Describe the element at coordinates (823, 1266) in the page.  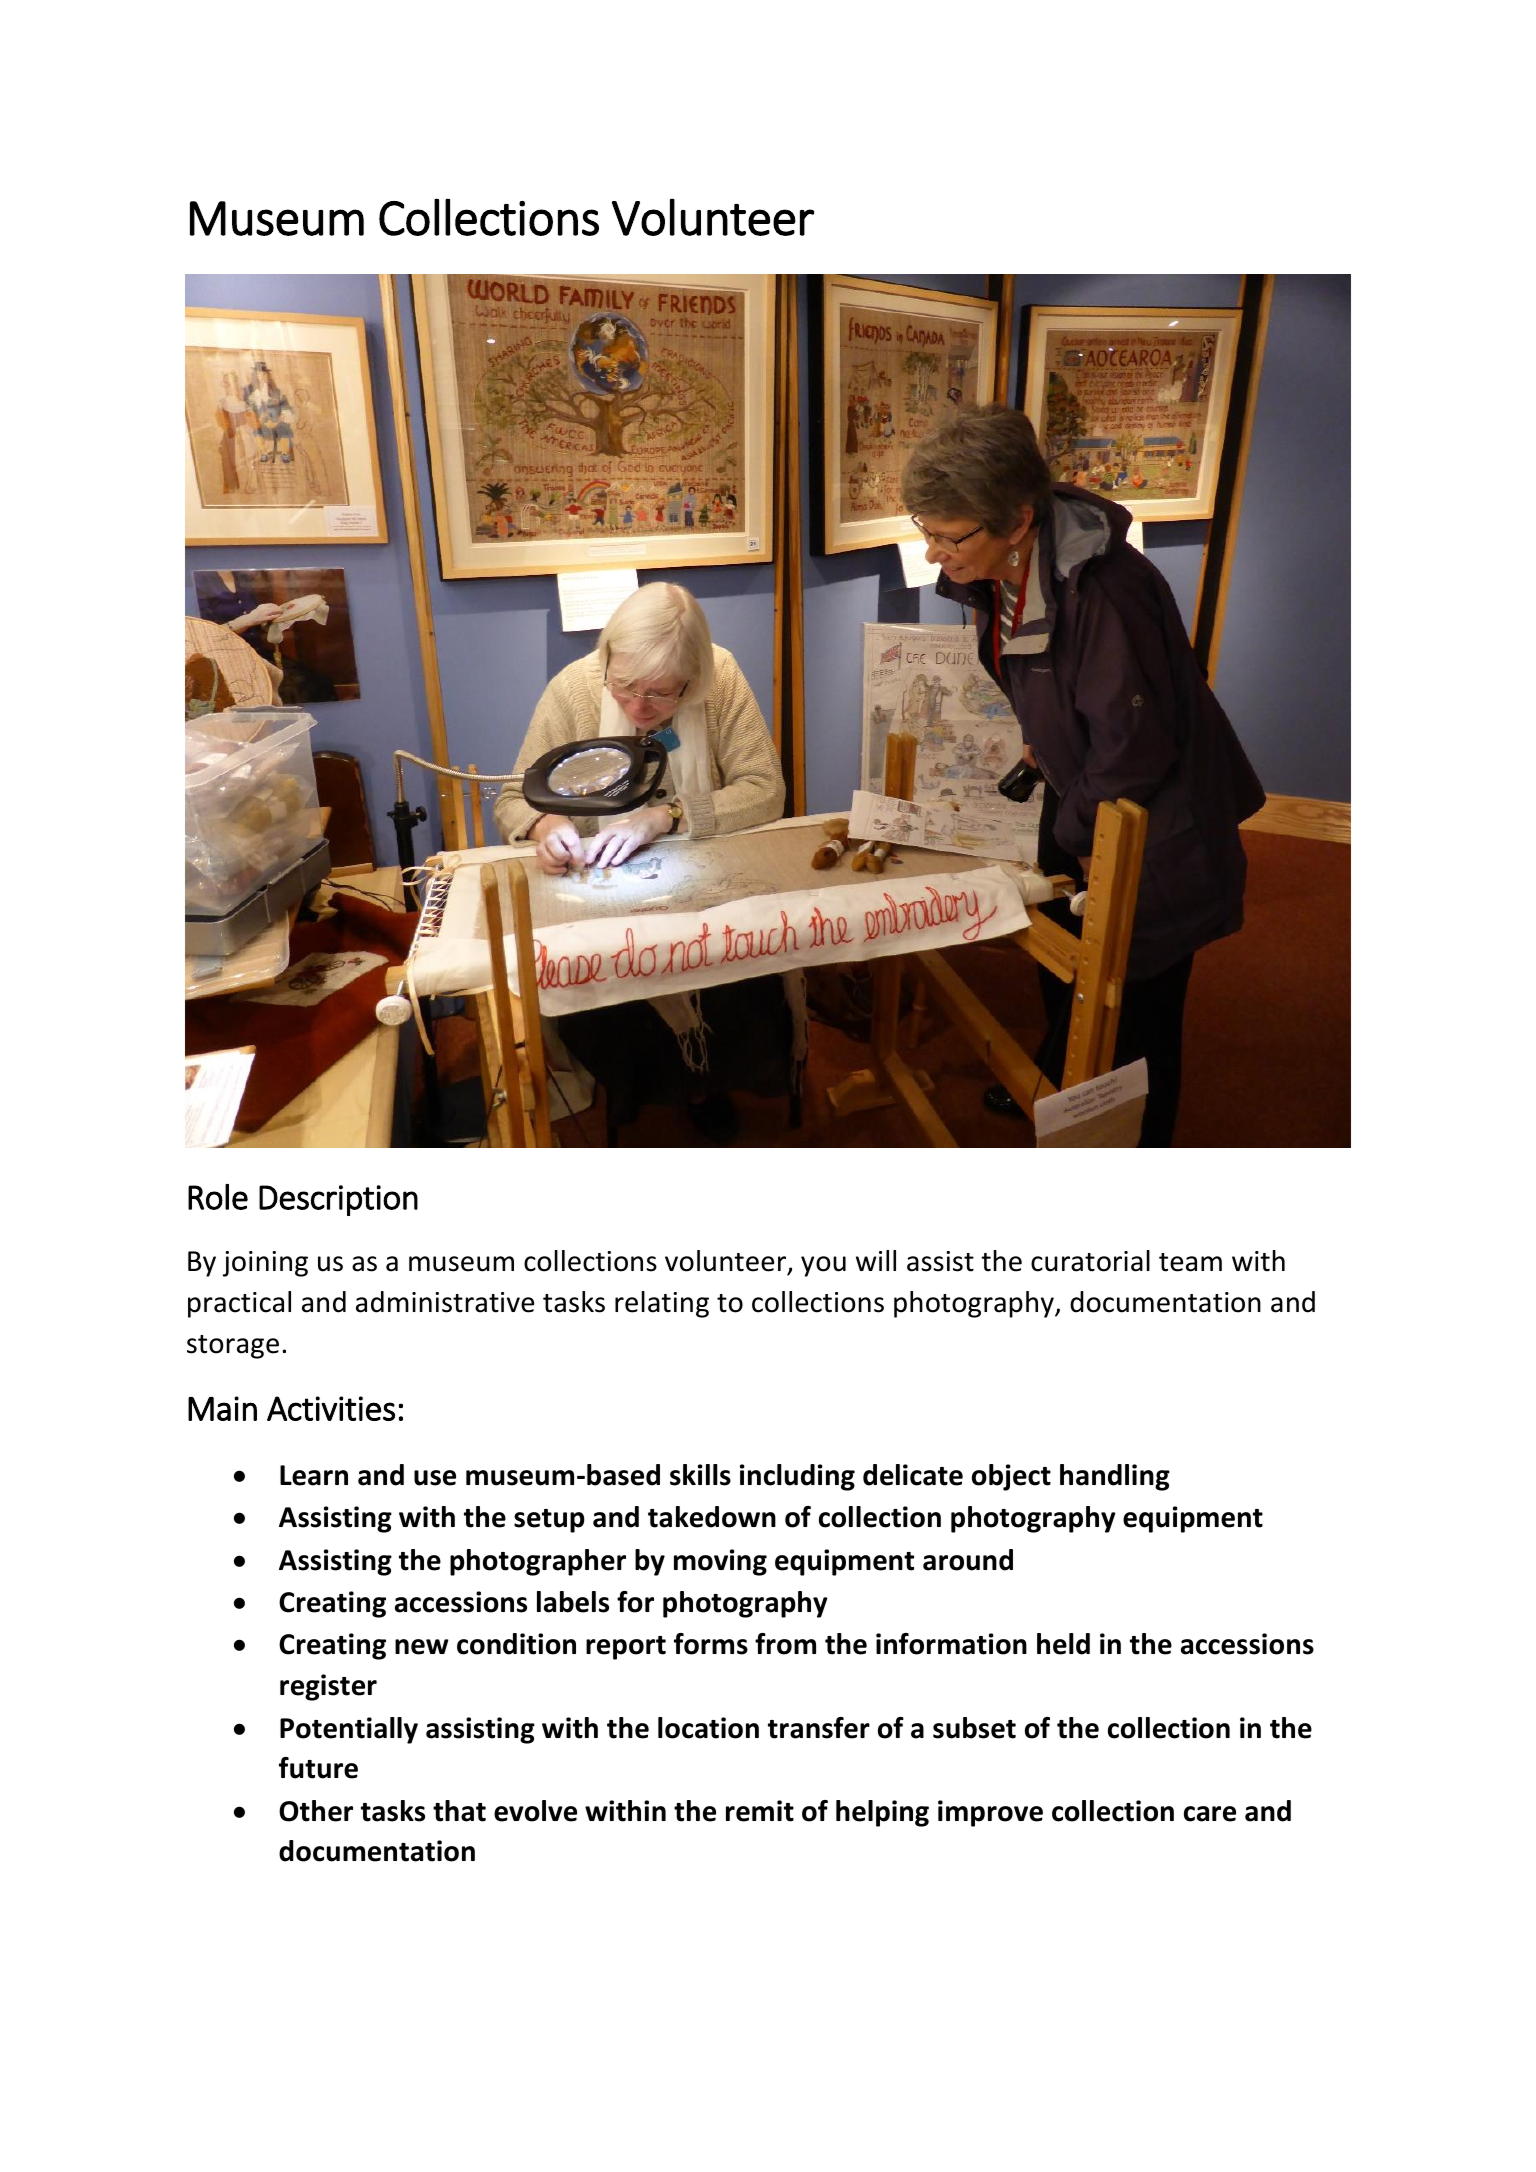
I see `you` at that location.
